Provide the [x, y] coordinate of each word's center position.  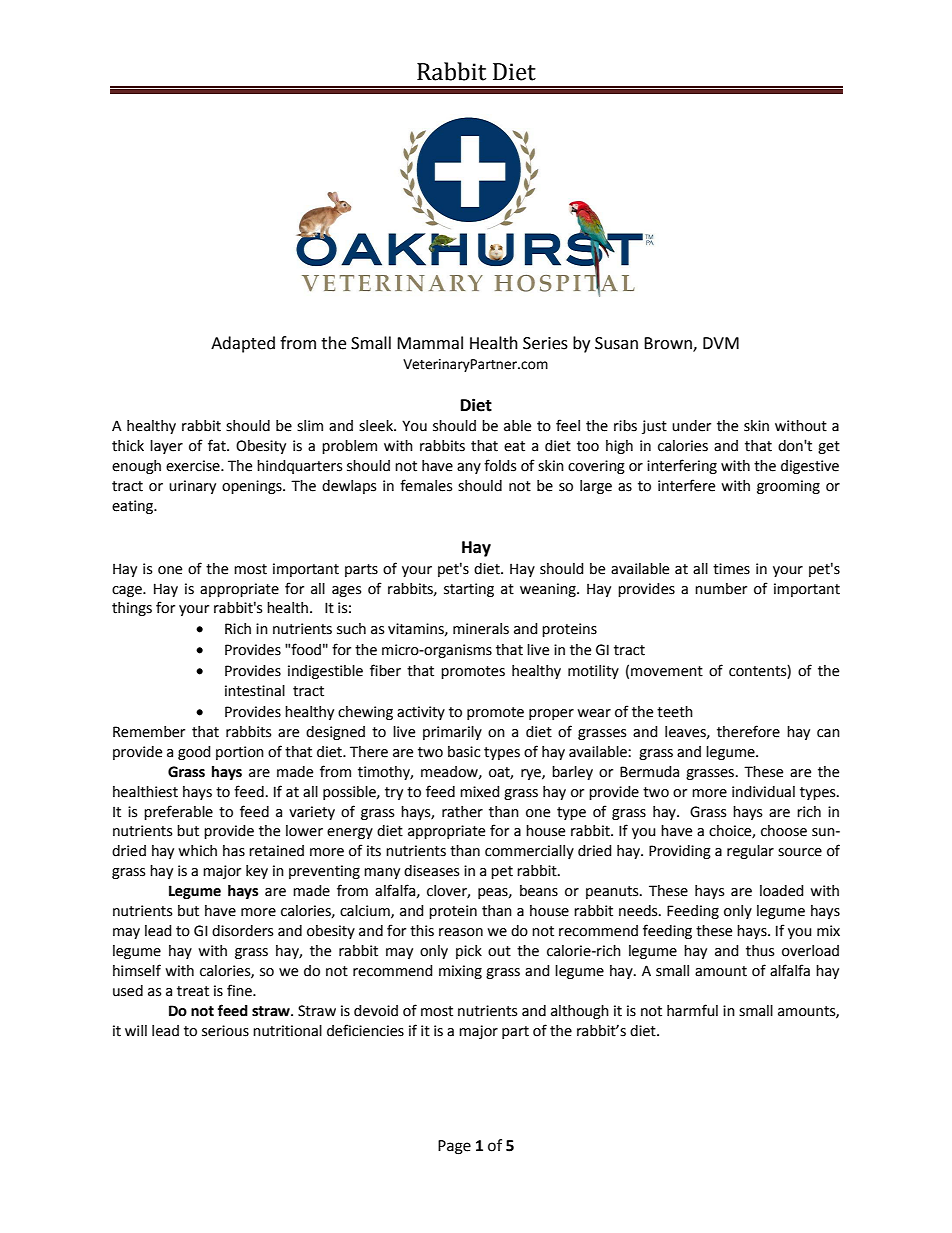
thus [760, 951]
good [194, 753]
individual [763, 792]
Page [454, 1147]
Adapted [243, 344]
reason [461, 932]
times [731, 569]
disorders [242, 931]
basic [464, 752]
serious [225, 1031]
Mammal [430, 343]
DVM [721, 343]
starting [469, 590]
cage [128, 591]
